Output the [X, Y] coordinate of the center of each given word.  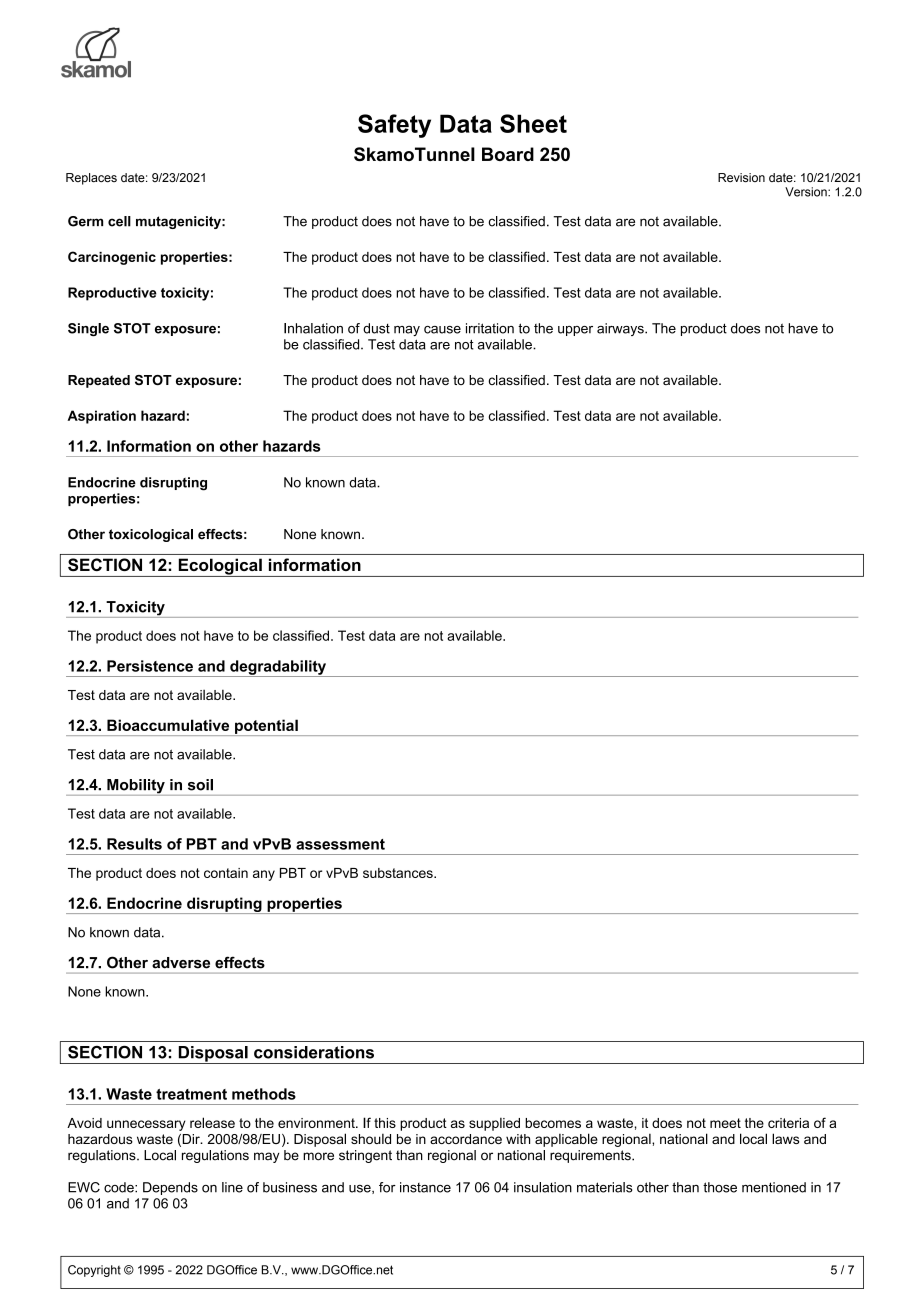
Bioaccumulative [168, 725]
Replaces [91, 179]
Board [508, 154]
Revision [741, 177]
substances [399, 873]
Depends [170, 1188]
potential [266, 727]
